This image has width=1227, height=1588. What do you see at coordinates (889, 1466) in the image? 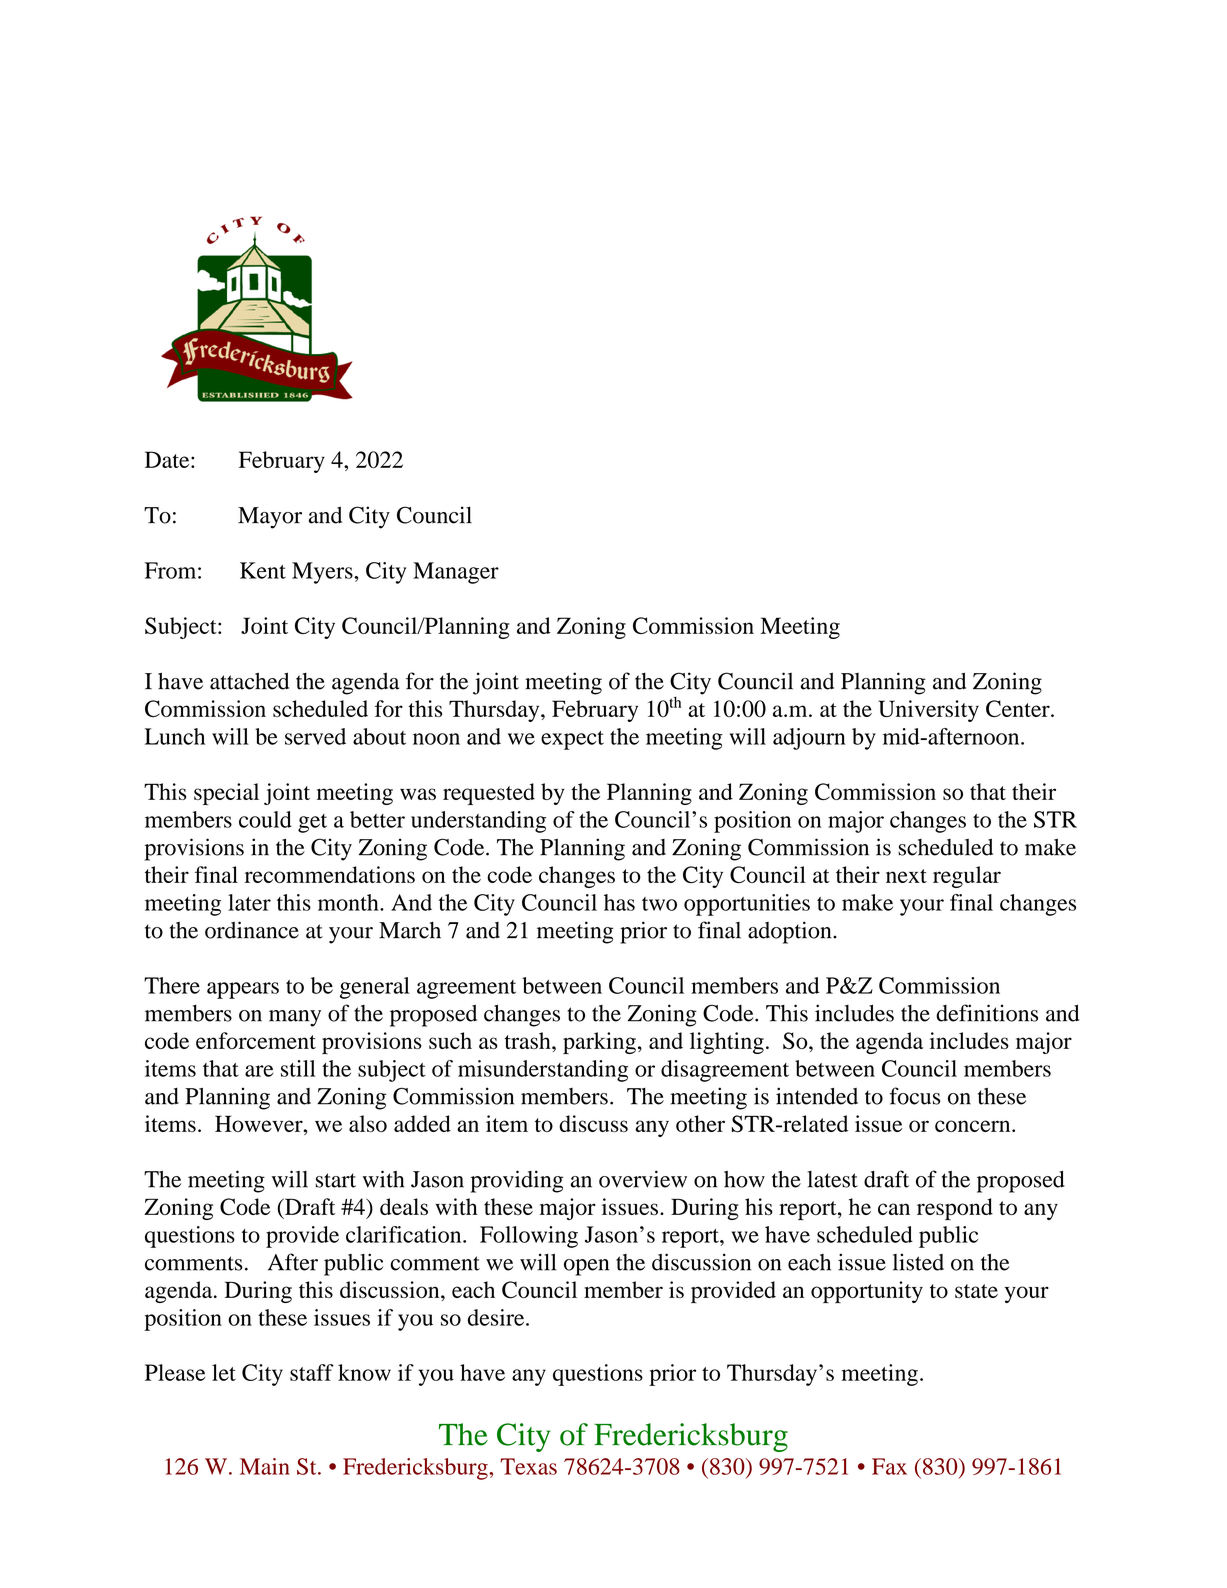
I see `Fax` at bounding box center [889, 1466].
